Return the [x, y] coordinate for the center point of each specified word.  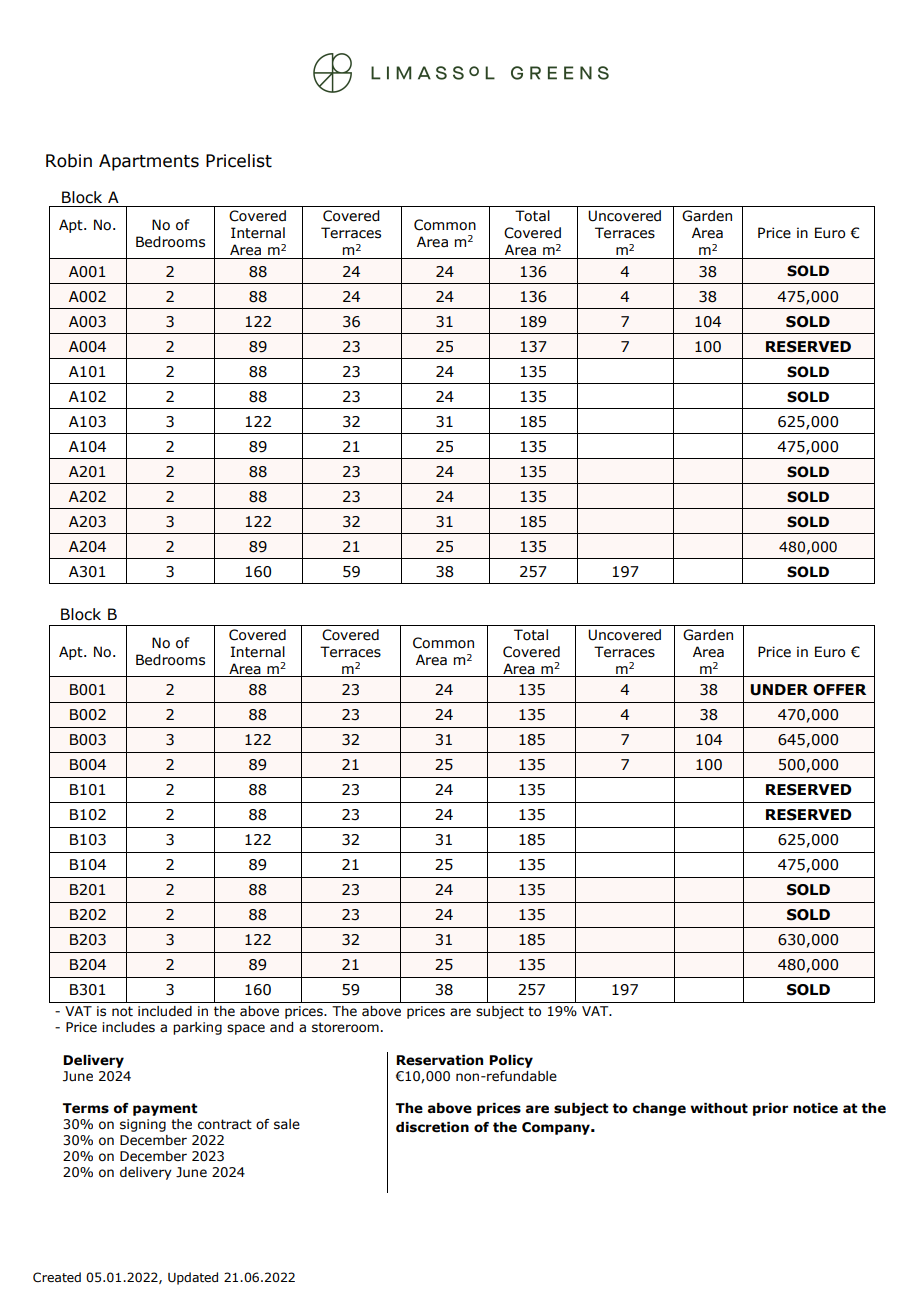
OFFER [839, 690]
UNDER [779, 690]
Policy [511, 1061]
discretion [432, 1127]
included [165, 1011]
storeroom [345, 1027]
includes [128, 1027]
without [719, 1108]
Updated [193, 1278]
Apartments [149, 162]
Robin [69, 161]
